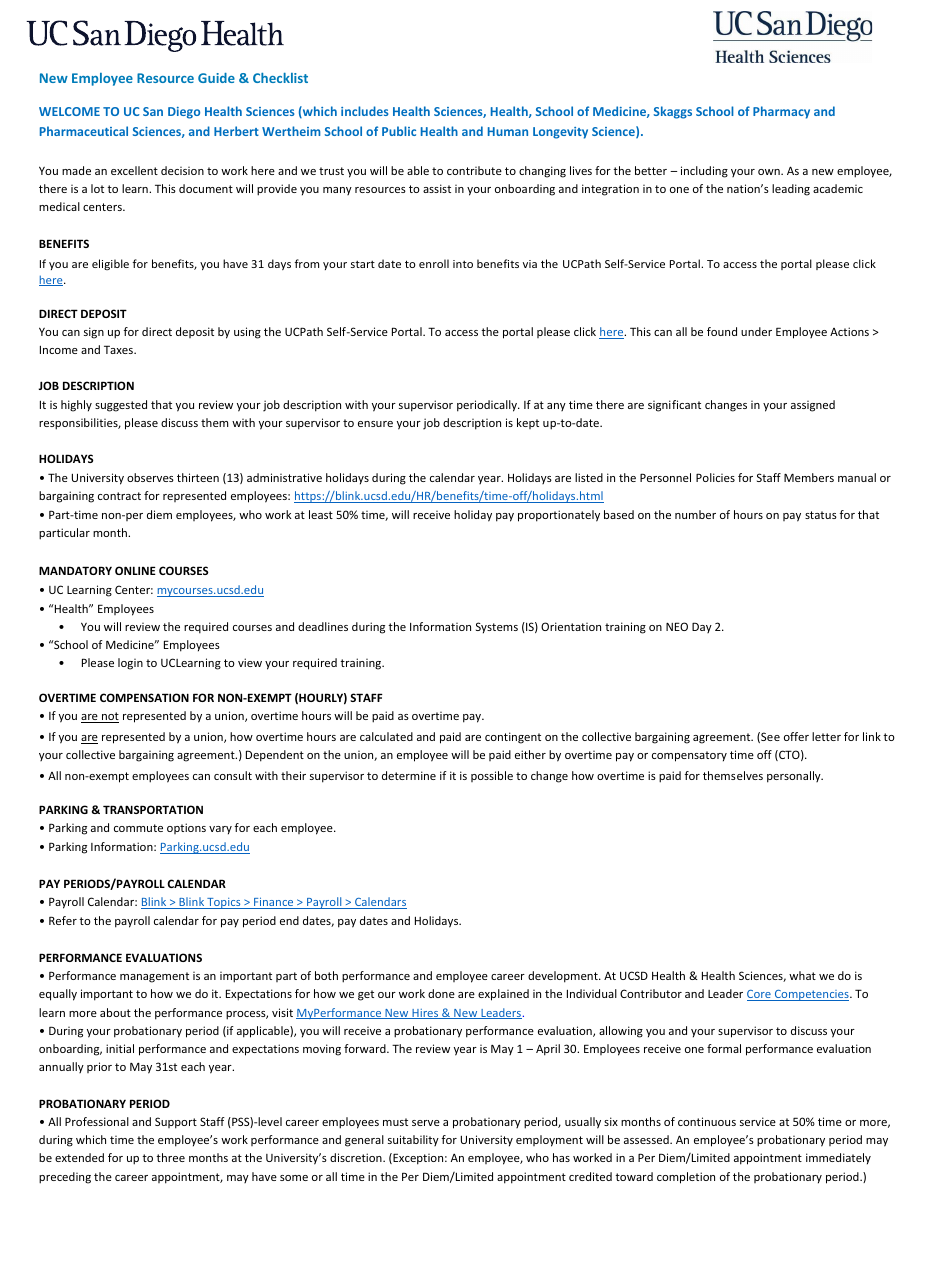 The height and width of the page is (1288, 937). Describe the element at coordinates (508, 131) in the page. I see `Human` at that location.
